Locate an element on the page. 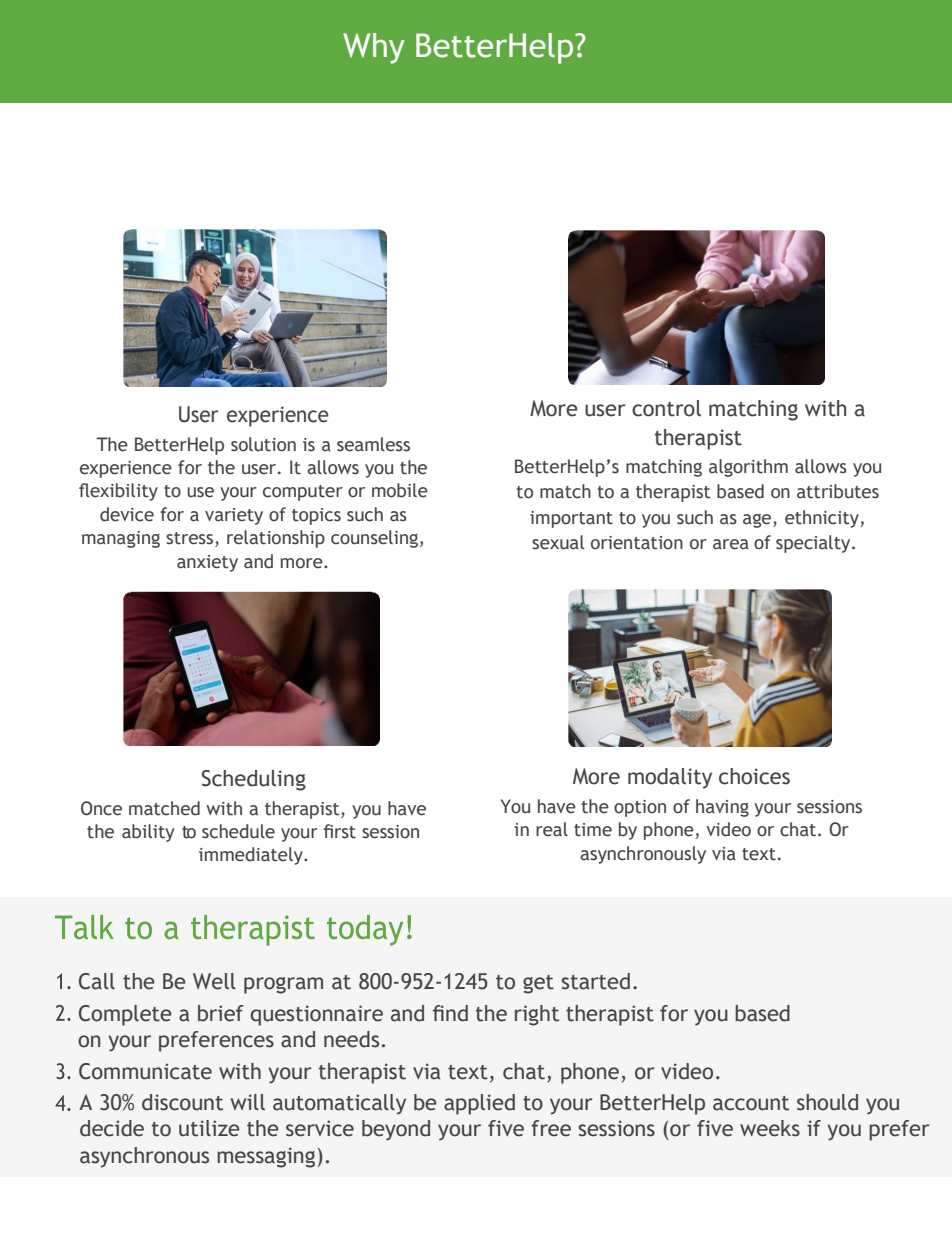  real is located at coordinates (552, 829).
